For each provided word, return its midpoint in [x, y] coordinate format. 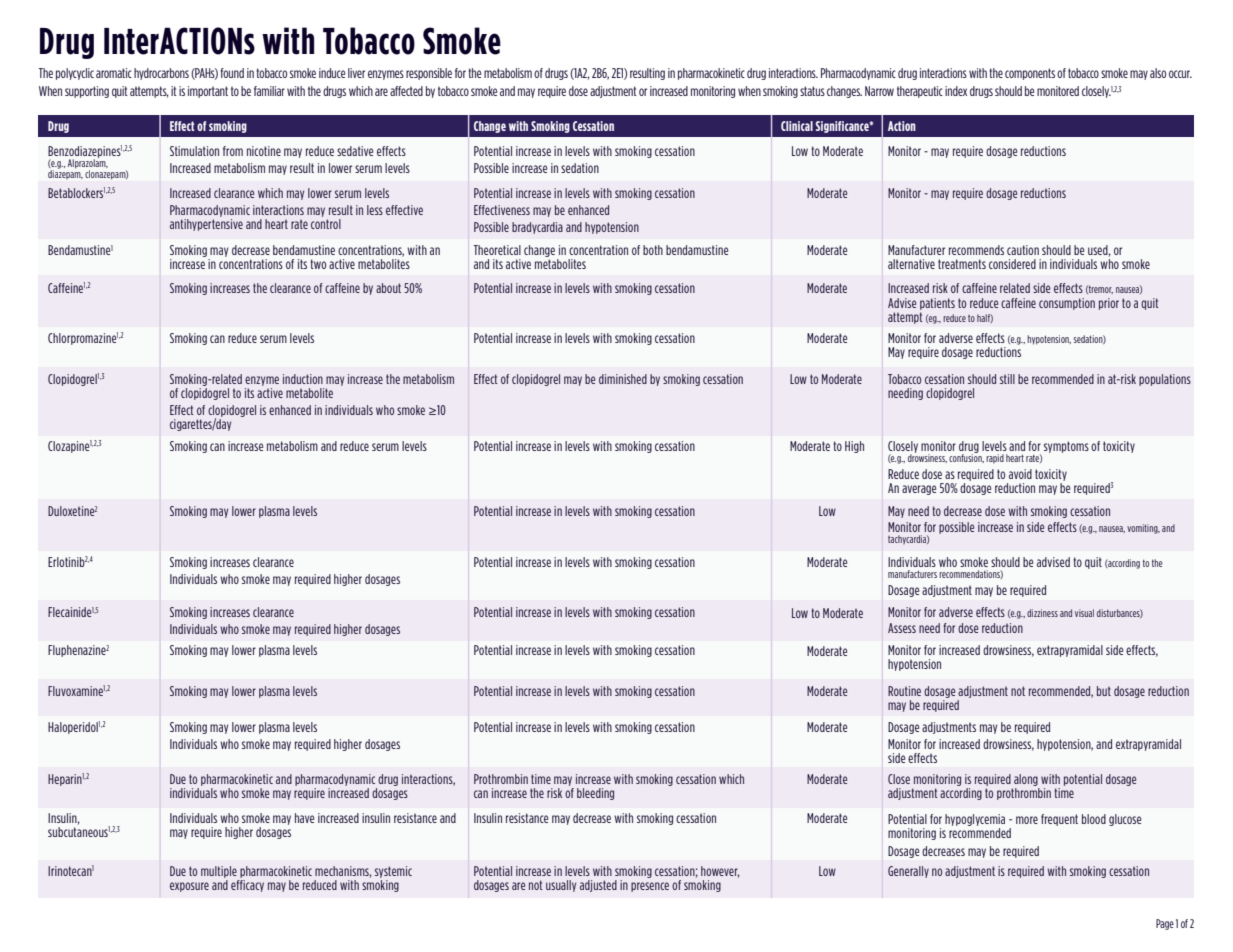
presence [650, 887]
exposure [189, 887]
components [1030, 74]
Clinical [797, 126]
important [208, 92]
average [919, 490]
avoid [1020, 474]
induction [303, 379]
